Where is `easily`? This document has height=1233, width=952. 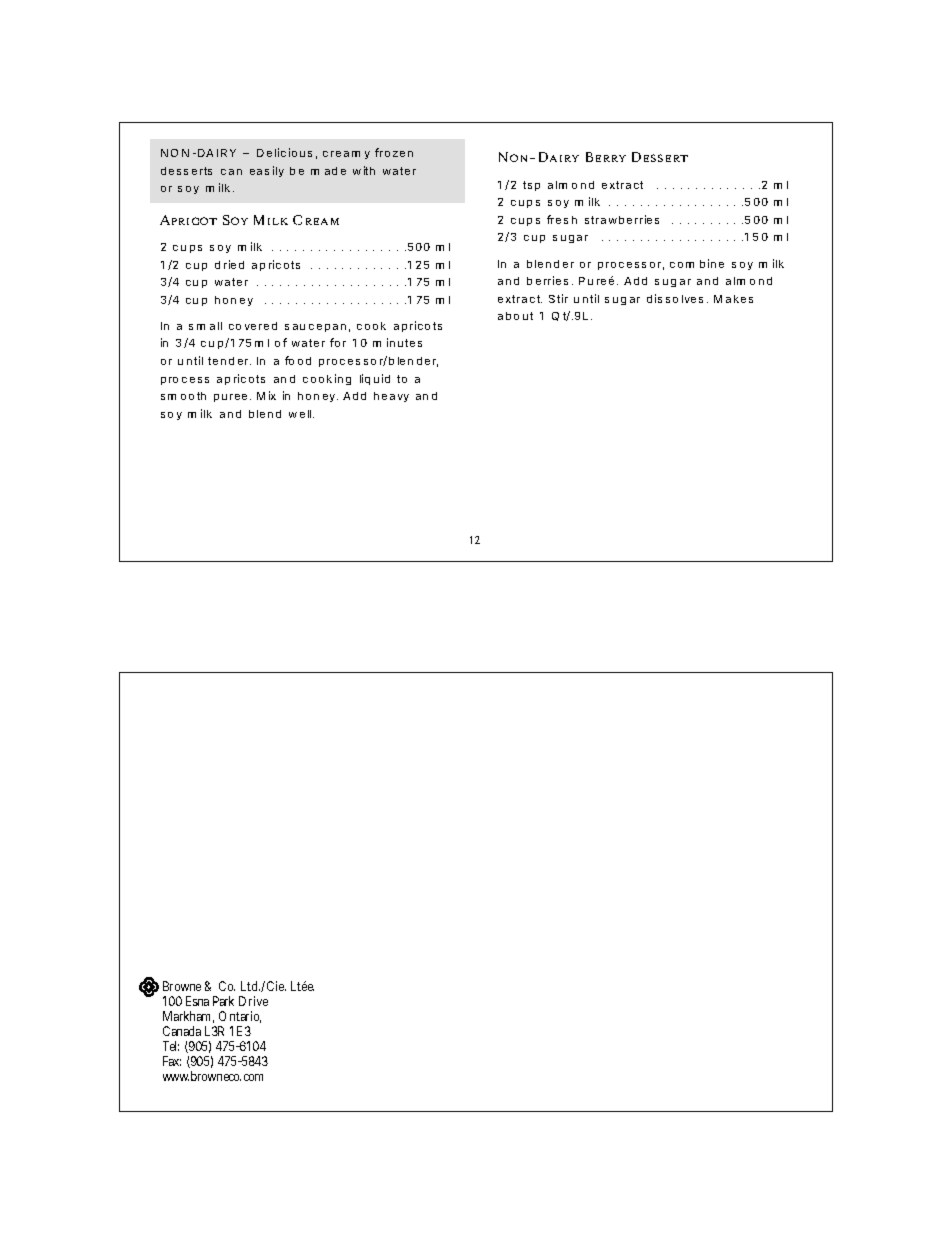
easily is located at coordinates (267, 171).
